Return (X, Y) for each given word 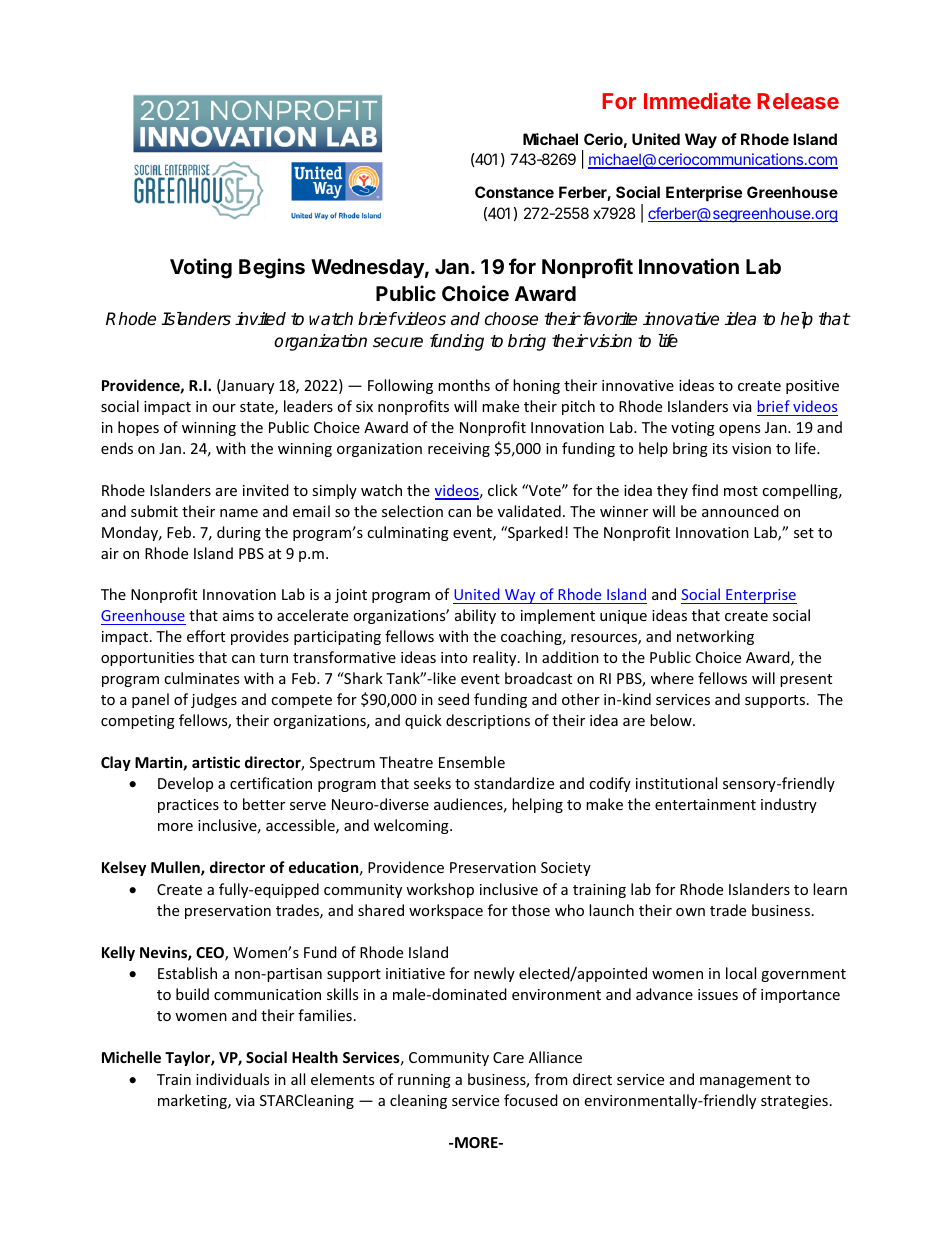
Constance (514, 192)
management (745, 1081)
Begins (272, 268)
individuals (232, 1079)
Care (508, 1057)
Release (798, 101)
